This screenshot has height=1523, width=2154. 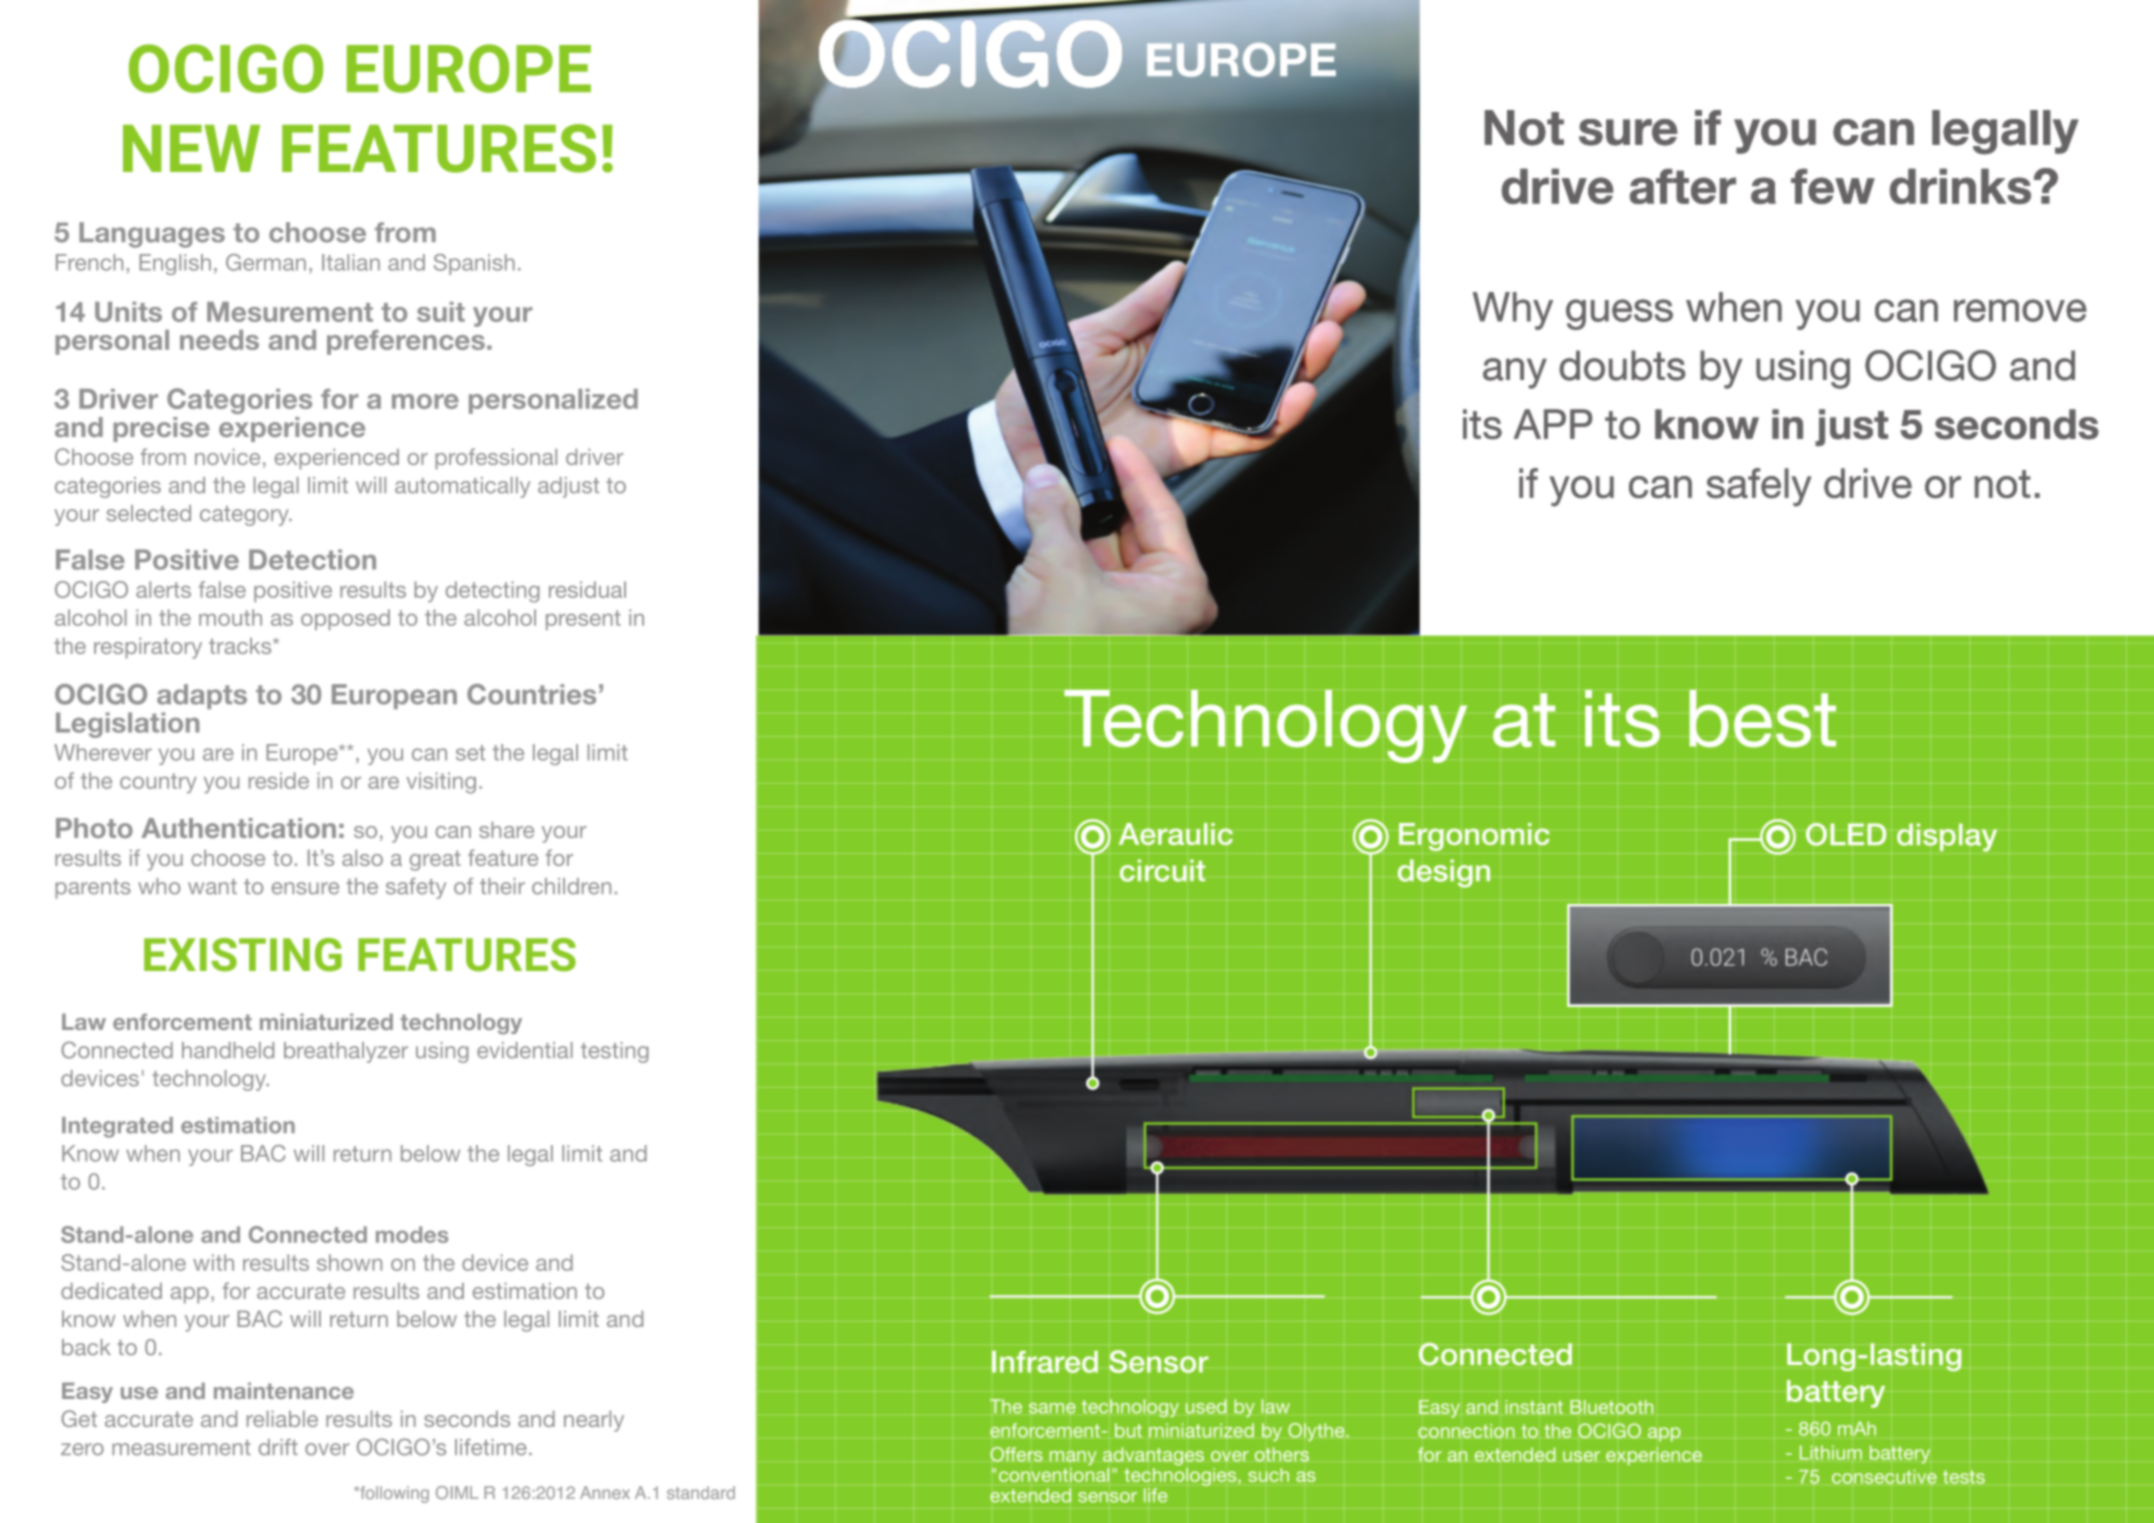 What do you see at coordinates (278, 1447) in the screenshot?
I see `drift` at bounding box center [278, 1447].
